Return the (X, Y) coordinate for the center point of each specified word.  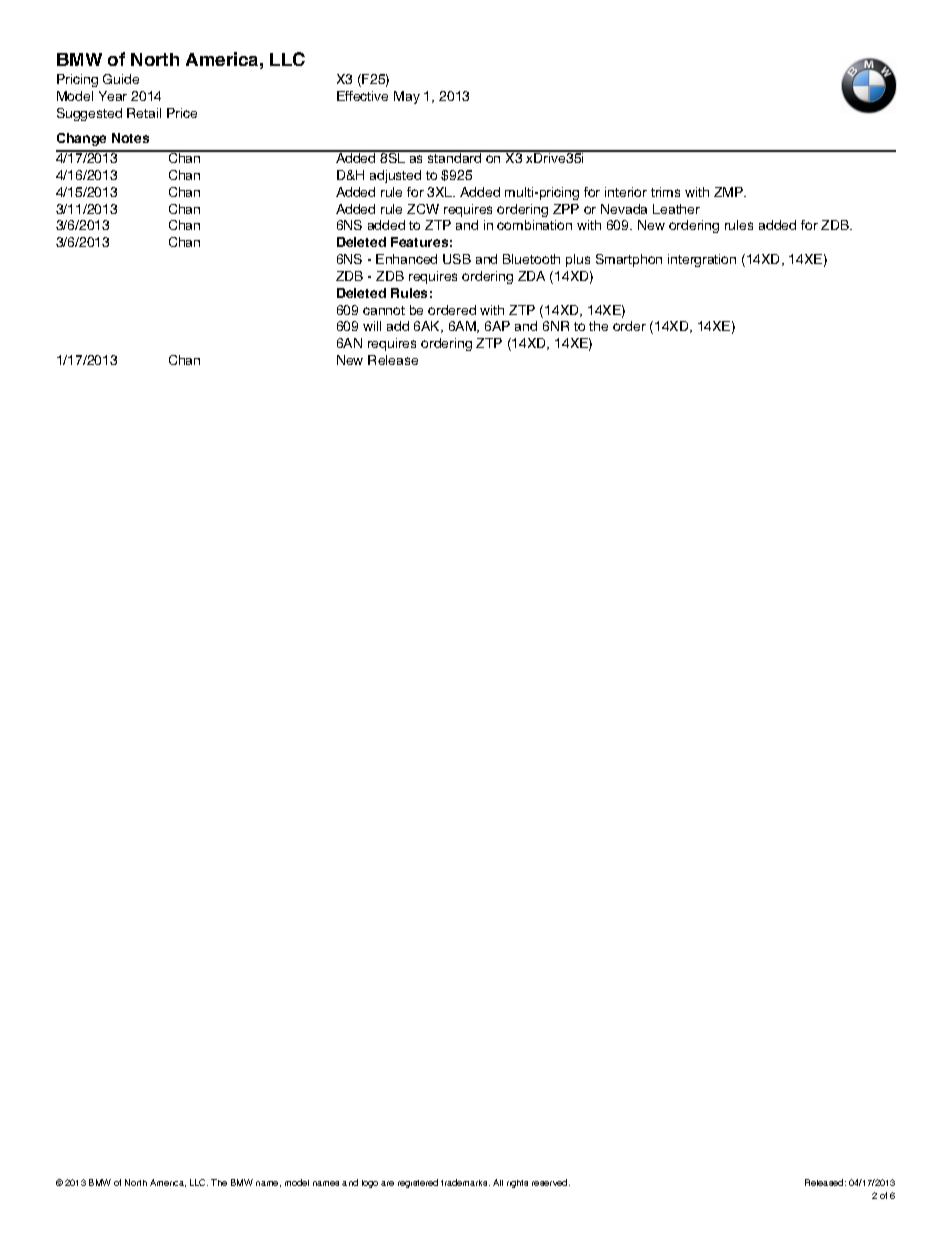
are (387, 1183)
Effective (362, 96)
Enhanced (406, 259)
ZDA (531, 276)
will (372, 326)
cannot (384, 310)
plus (578, 260)
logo (370, 1184)
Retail (144, 113)
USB (457, 259)
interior (626, 192)
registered (418, 1183)
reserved (551, 1182)
